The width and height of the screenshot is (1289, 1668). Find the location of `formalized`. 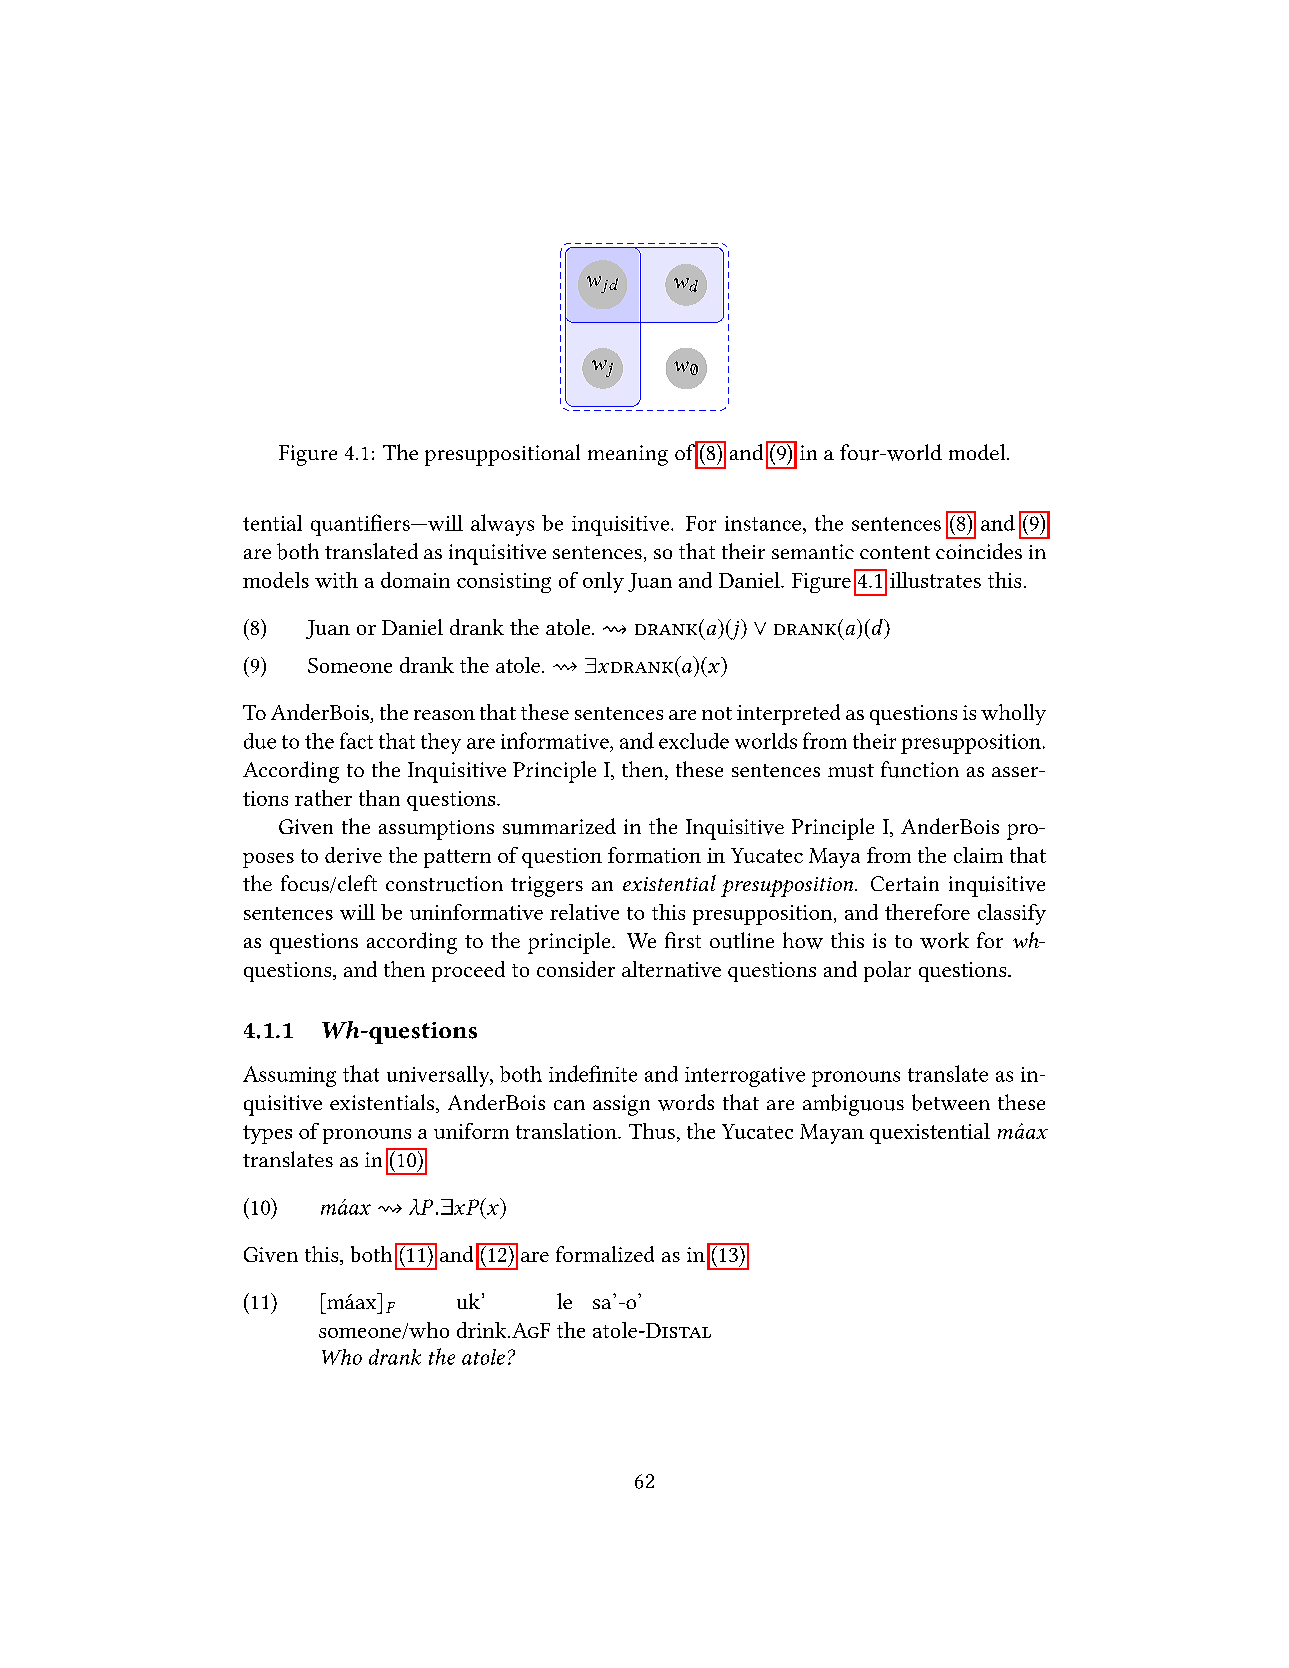

formalized is located at coordinates (605, 1254).
